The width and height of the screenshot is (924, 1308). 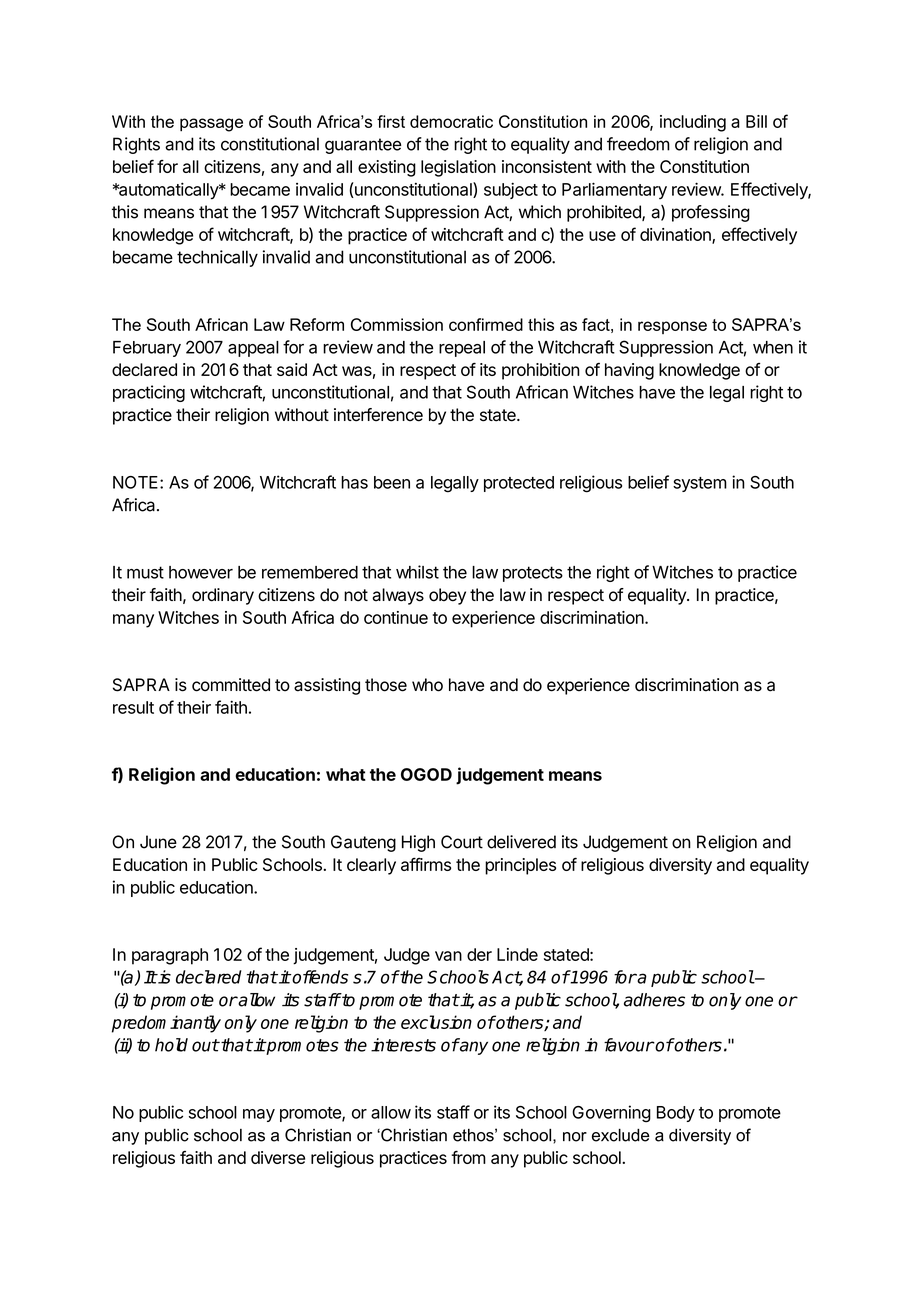 What do you see at coordinates (458, 168) in the screenshot?
I see `legislation` at bounding box center [458, 168].
